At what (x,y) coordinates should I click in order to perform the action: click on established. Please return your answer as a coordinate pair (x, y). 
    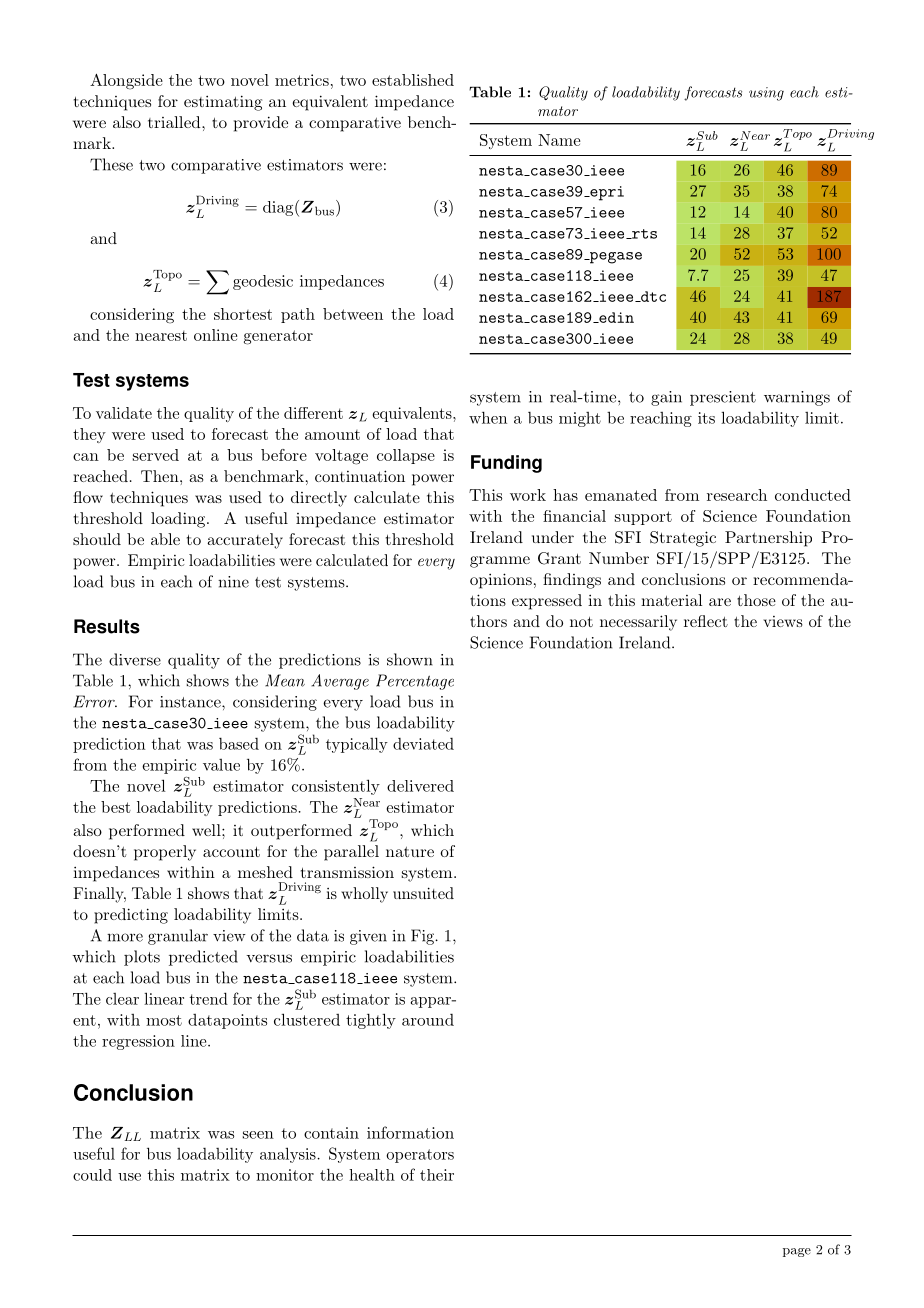
    Looking at the image, I should click on (413, 80).
